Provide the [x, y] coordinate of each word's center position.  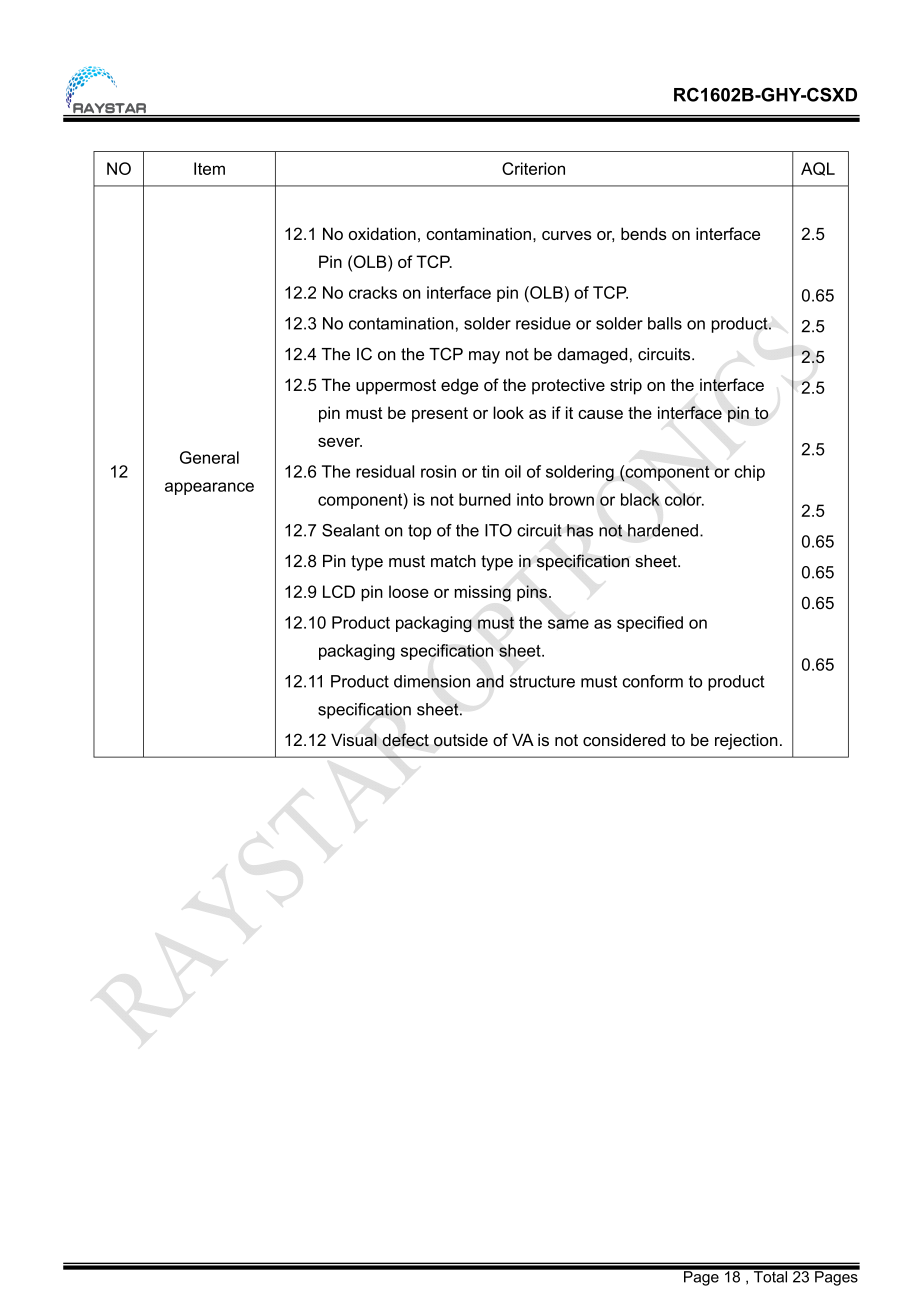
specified [650, 624]
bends [644, 233]
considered [624, 739]
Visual [354, 739]
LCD [339, 591]
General [209, 457]
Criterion [533, 168]
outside [461, 740]
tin [490, 471]
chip [749, 473]
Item [209, 168]
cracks [373, 292]
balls [665, 323]
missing [483, 593]
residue [543, 323]
